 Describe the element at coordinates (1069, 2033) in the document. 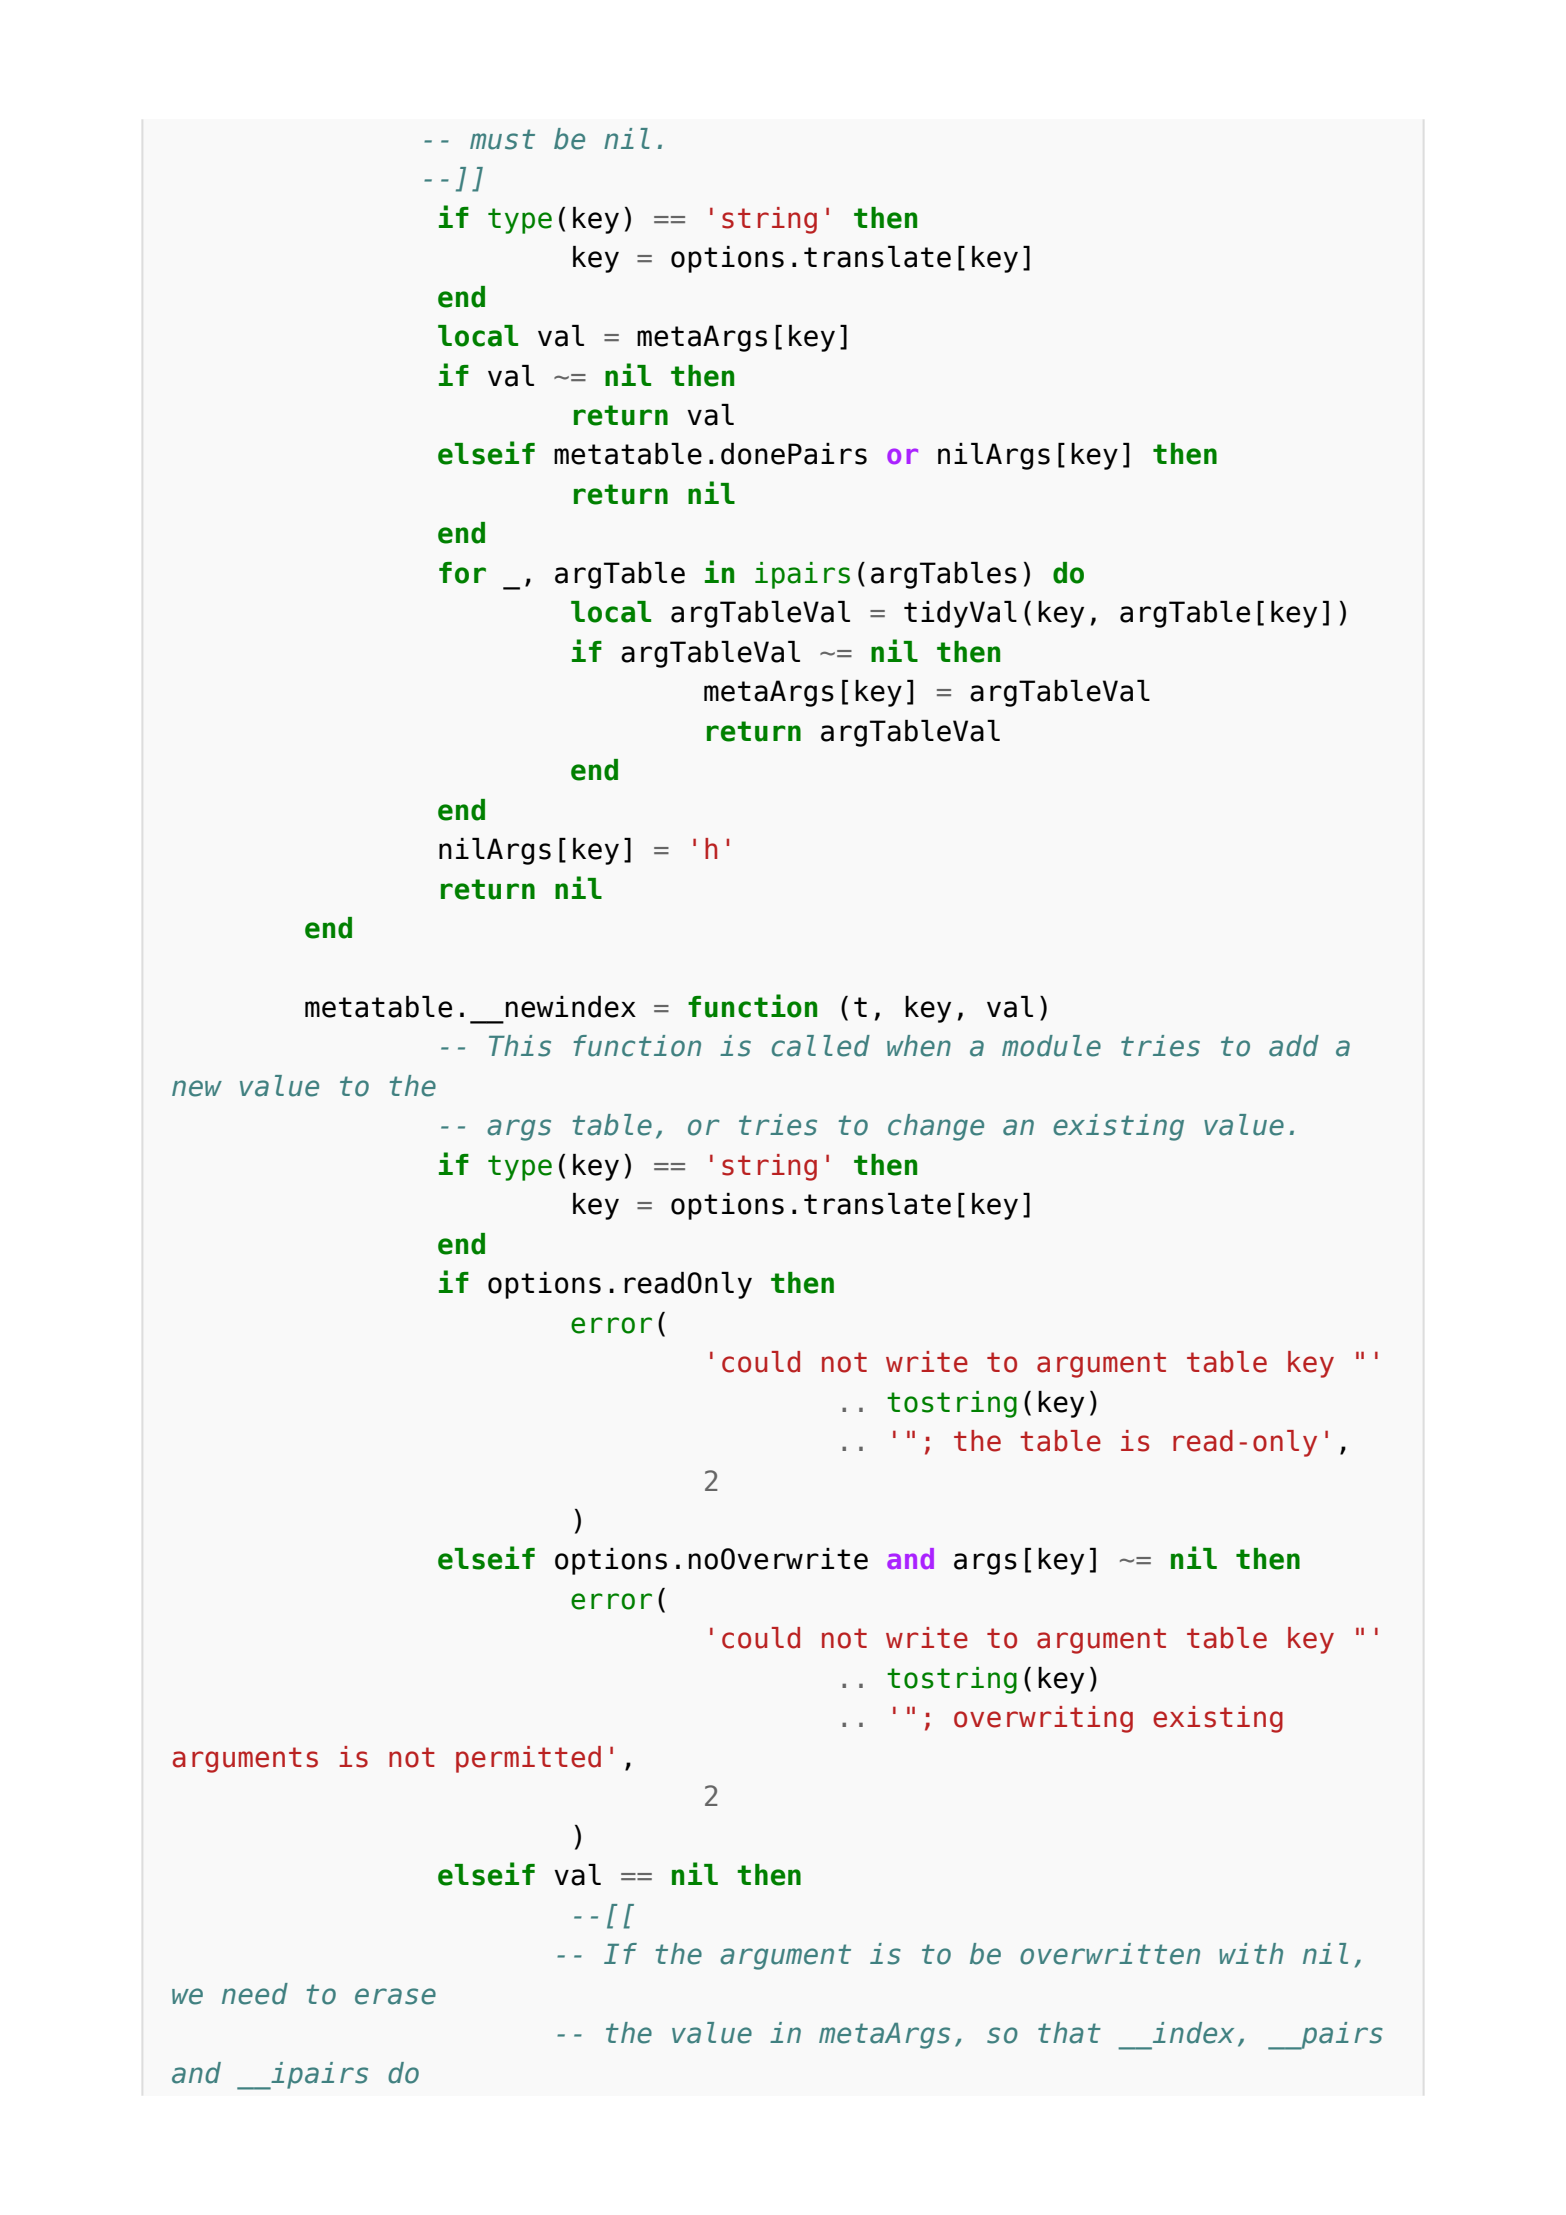

I see `that` at that location.
